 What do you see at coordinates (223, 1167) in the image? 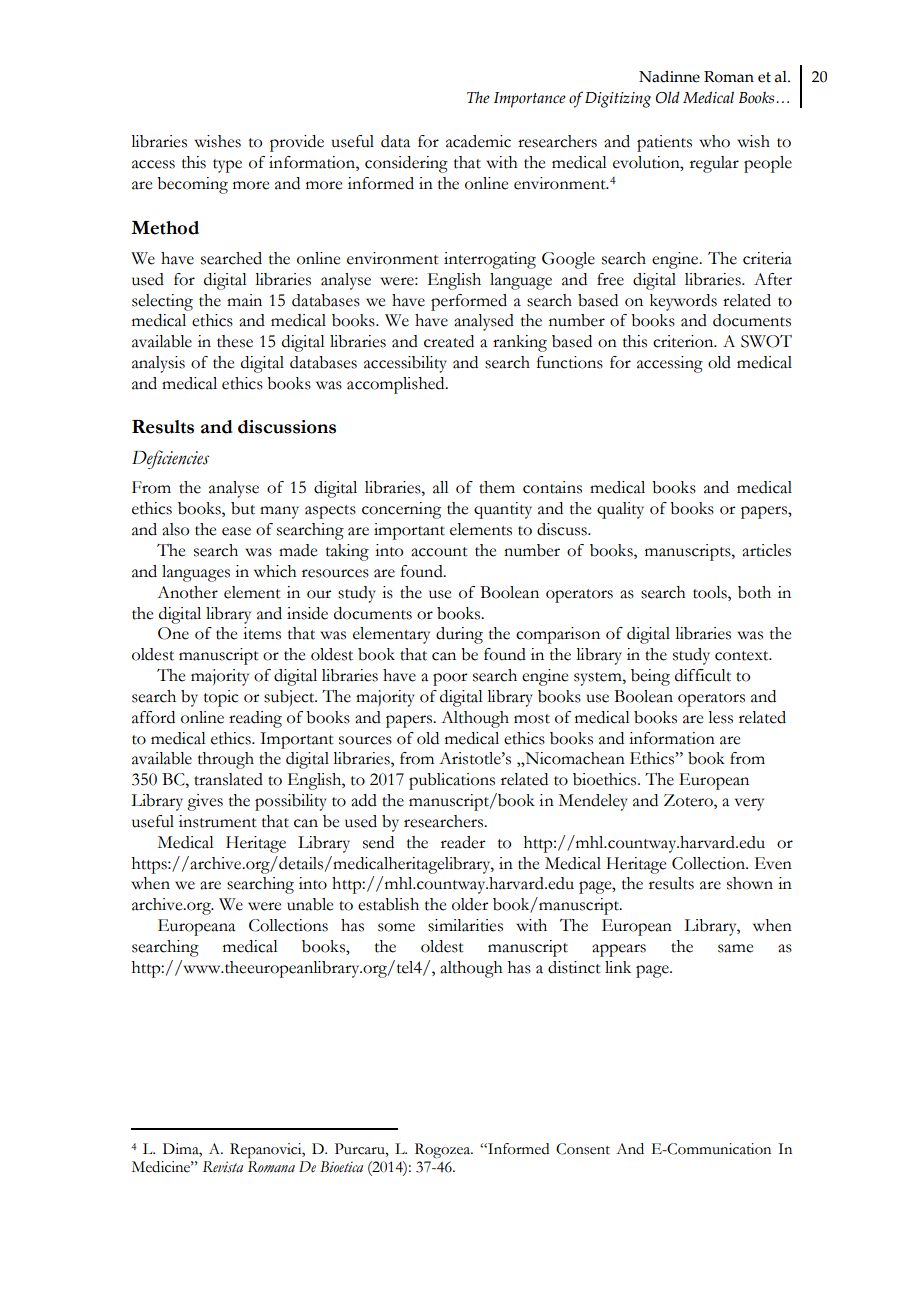
I see `Revista` at bounding box center [223, 1167].
